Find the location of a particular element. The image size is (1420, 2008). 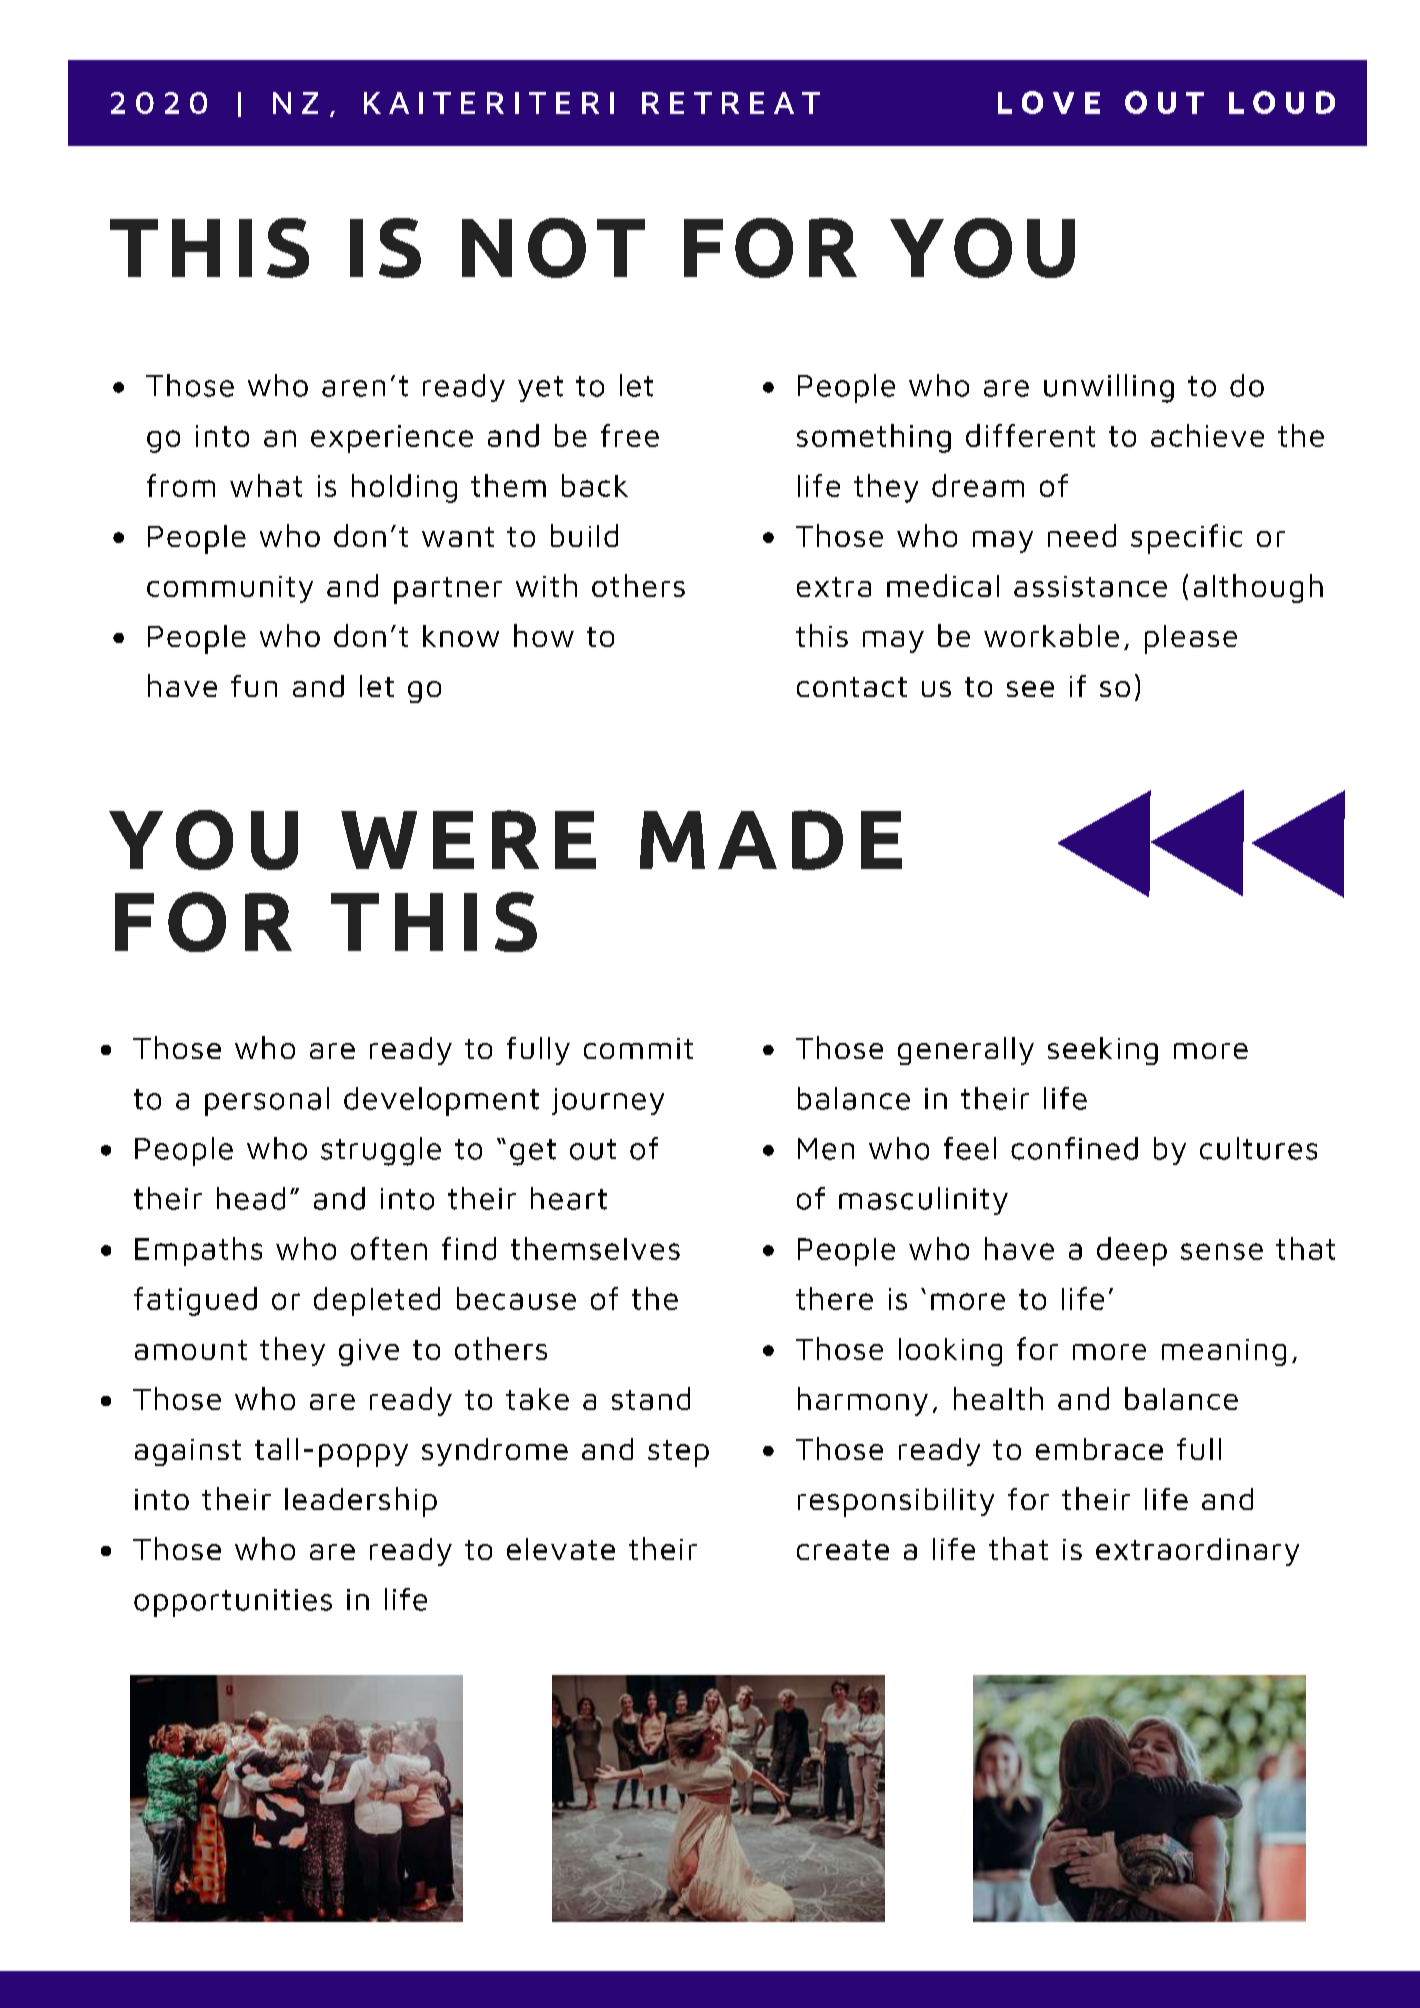

contact is located at coordinates (852, 687).
